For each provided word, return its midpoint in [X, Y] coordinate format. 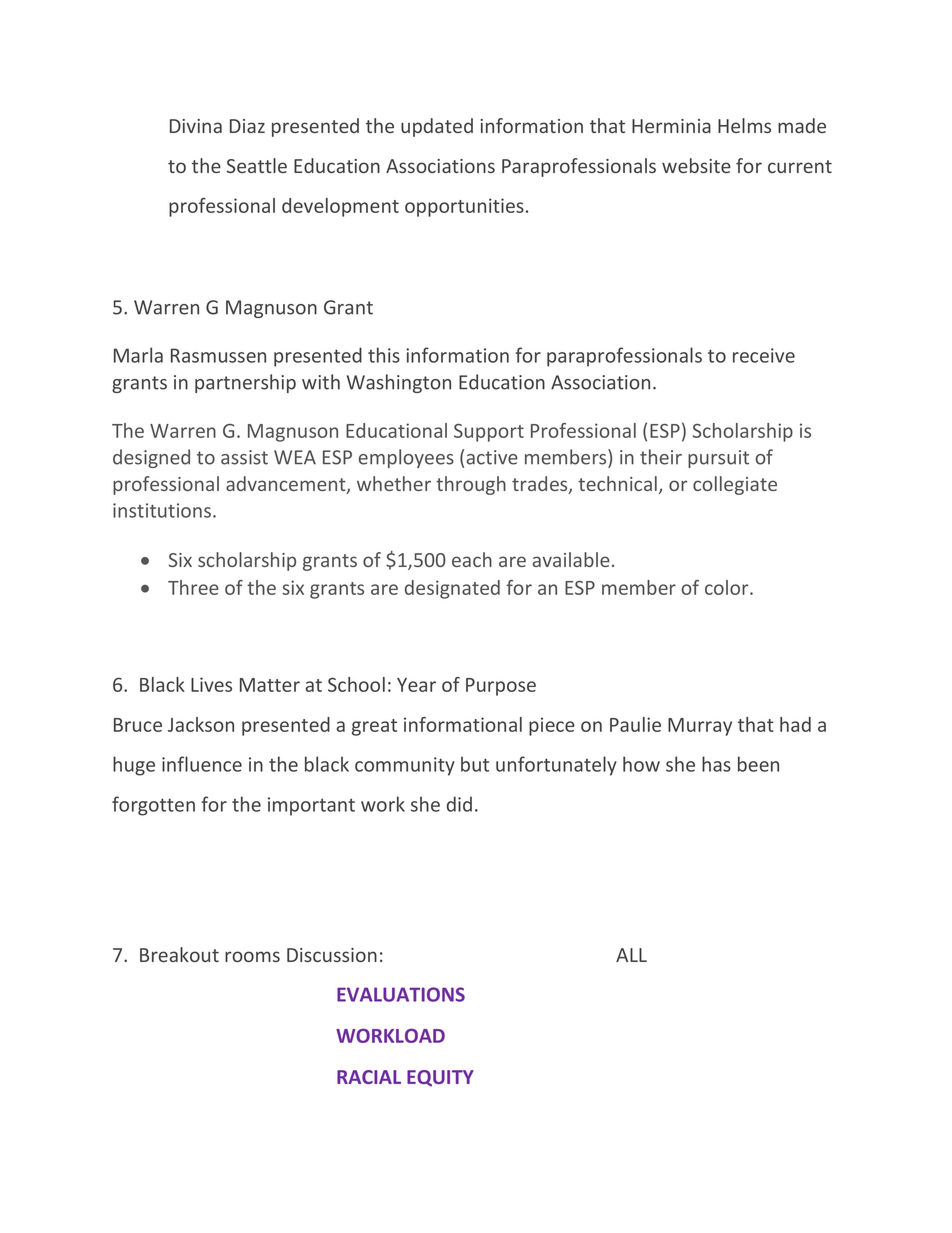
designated [452, 589]
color [728, 587]
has [716, 764]
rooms [252, 956]
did [459, 804]
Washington [399, 383]
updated [437, 127]
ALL [631, 955]
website [696, 165]
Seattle [257, 165]
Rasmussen [218, 355]
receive [764, 355]
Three [193, 587]
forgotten [153, 806]
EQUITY [440, 1078]
